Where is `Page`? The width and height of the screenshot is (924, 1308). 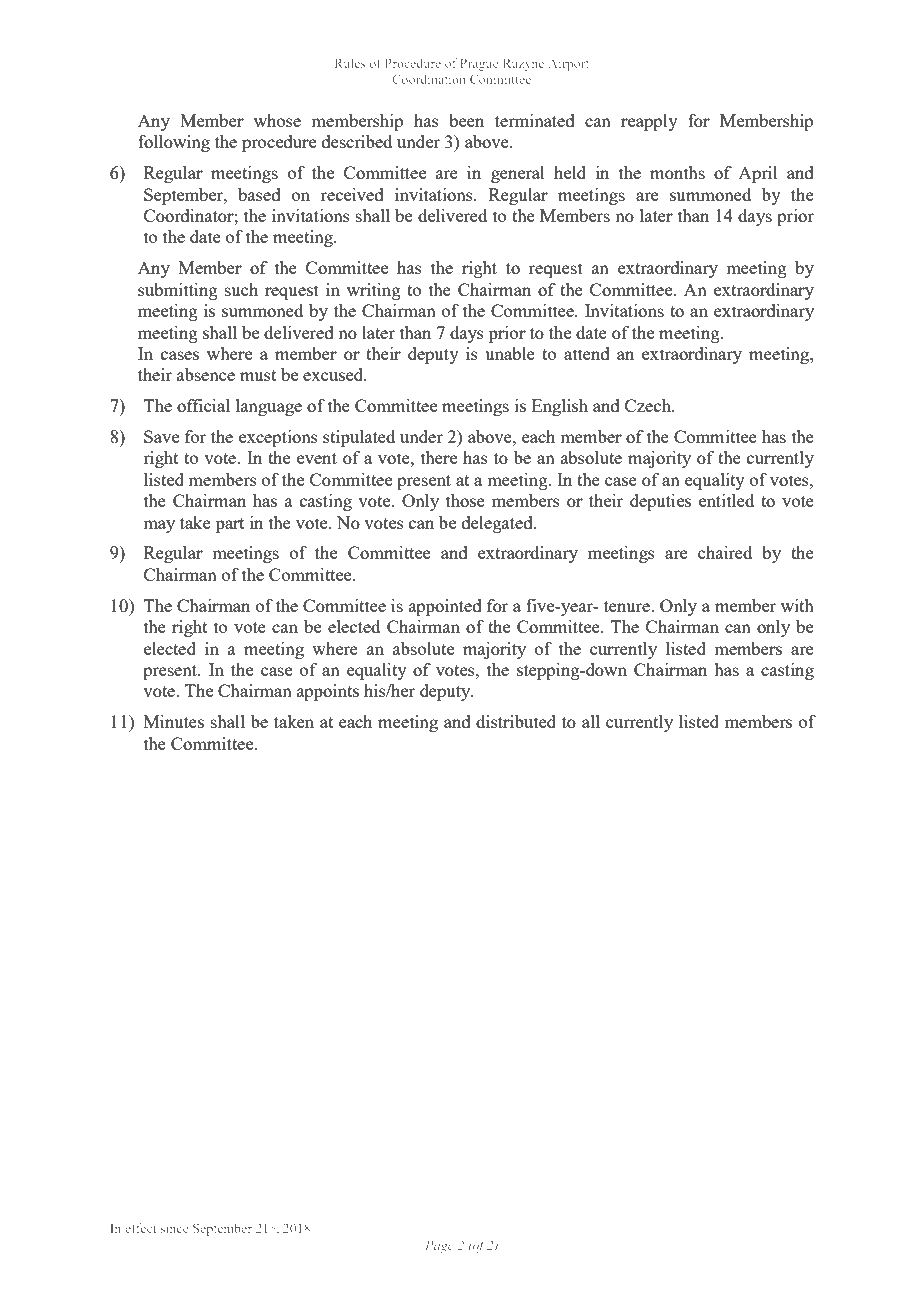
Page is located at coordinates (439, 1246).
